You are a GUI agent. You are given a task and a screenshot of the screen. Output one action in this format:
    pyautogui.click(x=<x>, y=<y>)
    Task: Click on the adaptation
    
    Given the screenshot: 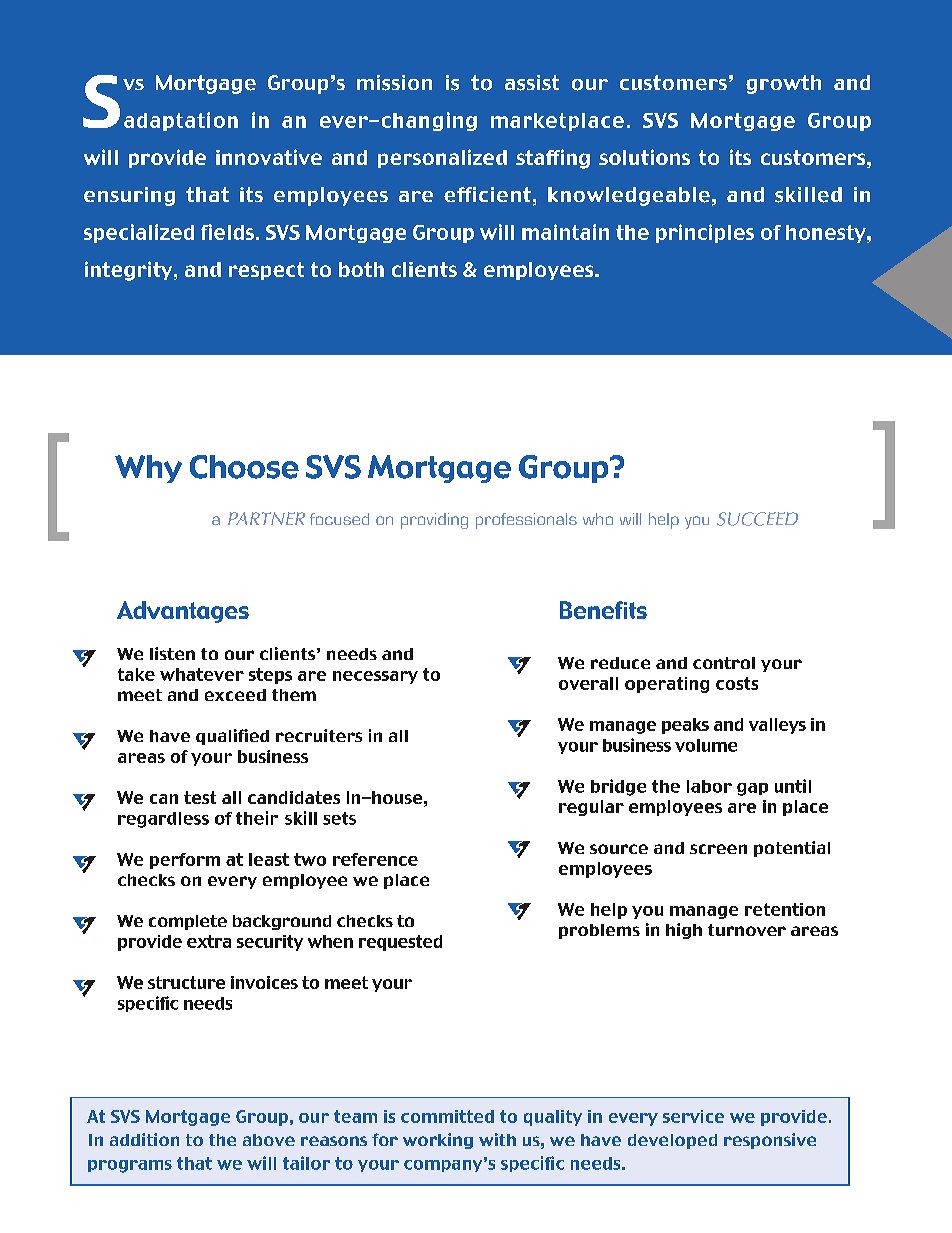 What is the action you would take?
    pyautogui.click(x=181, y=121)
